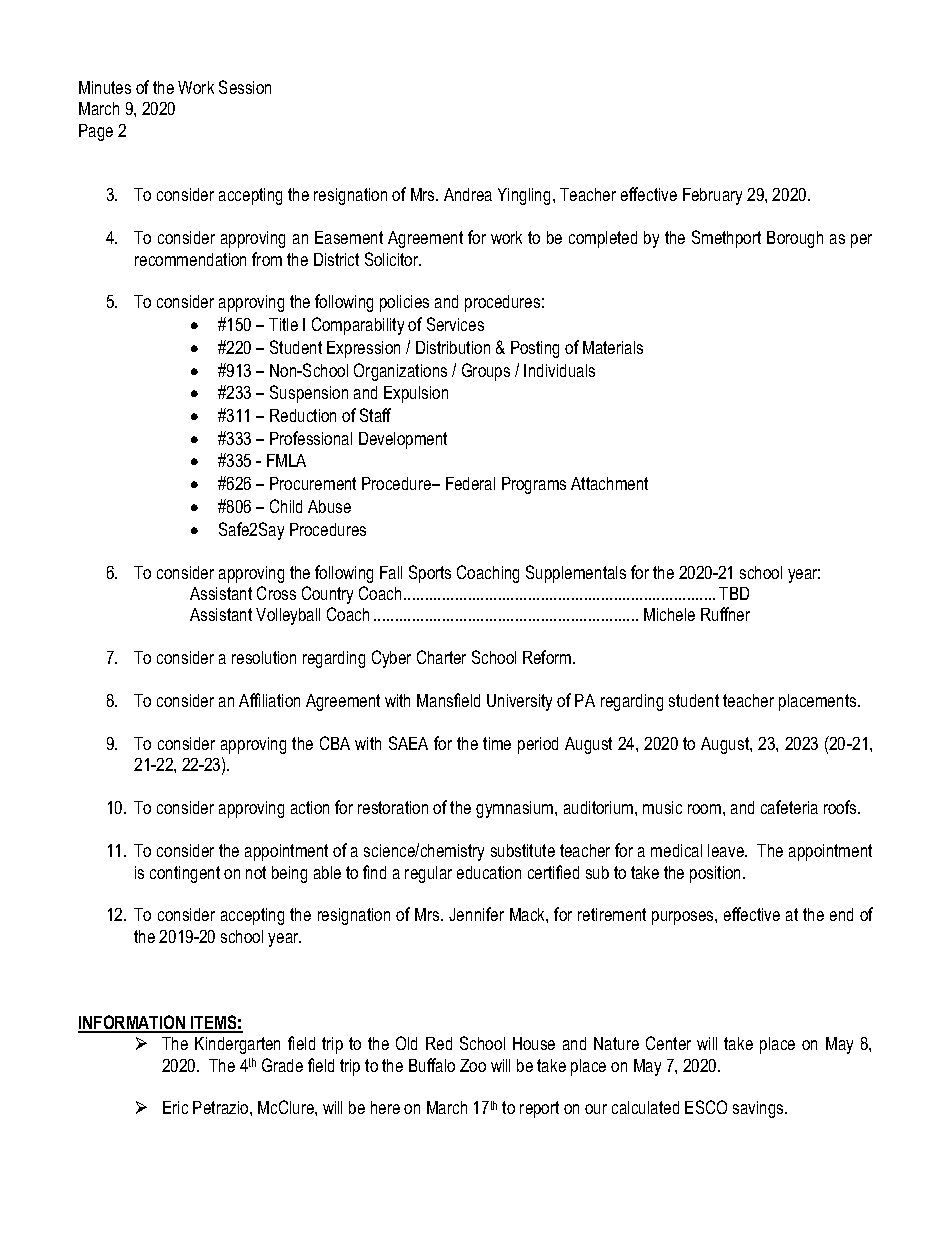 The image size is (952, 1233). Describe the element at coordinates (453, 347) in the document. I see `Distribution` at that location.
